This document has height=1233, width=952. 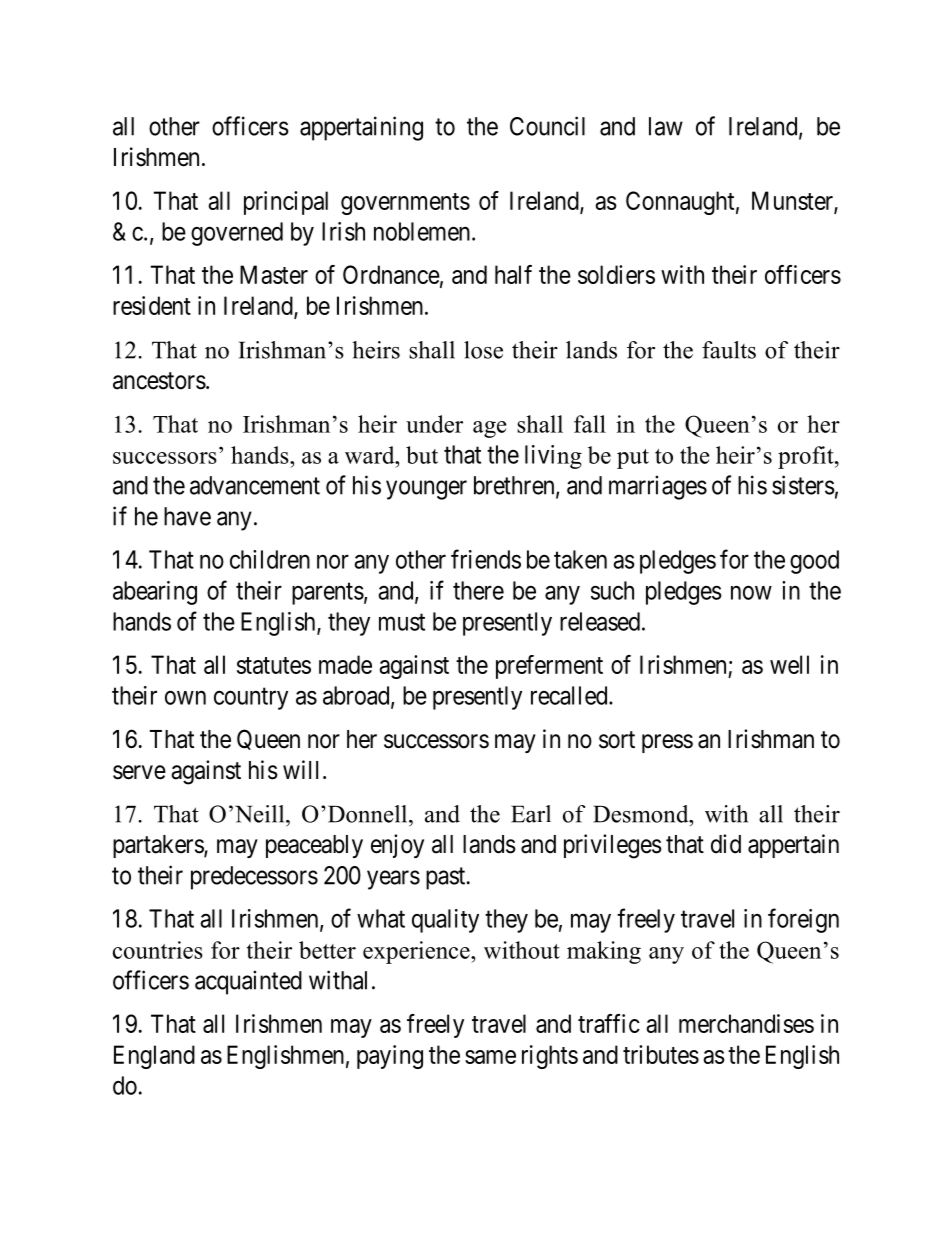 I want to click on acquainted, so click(x=248, y=982).
